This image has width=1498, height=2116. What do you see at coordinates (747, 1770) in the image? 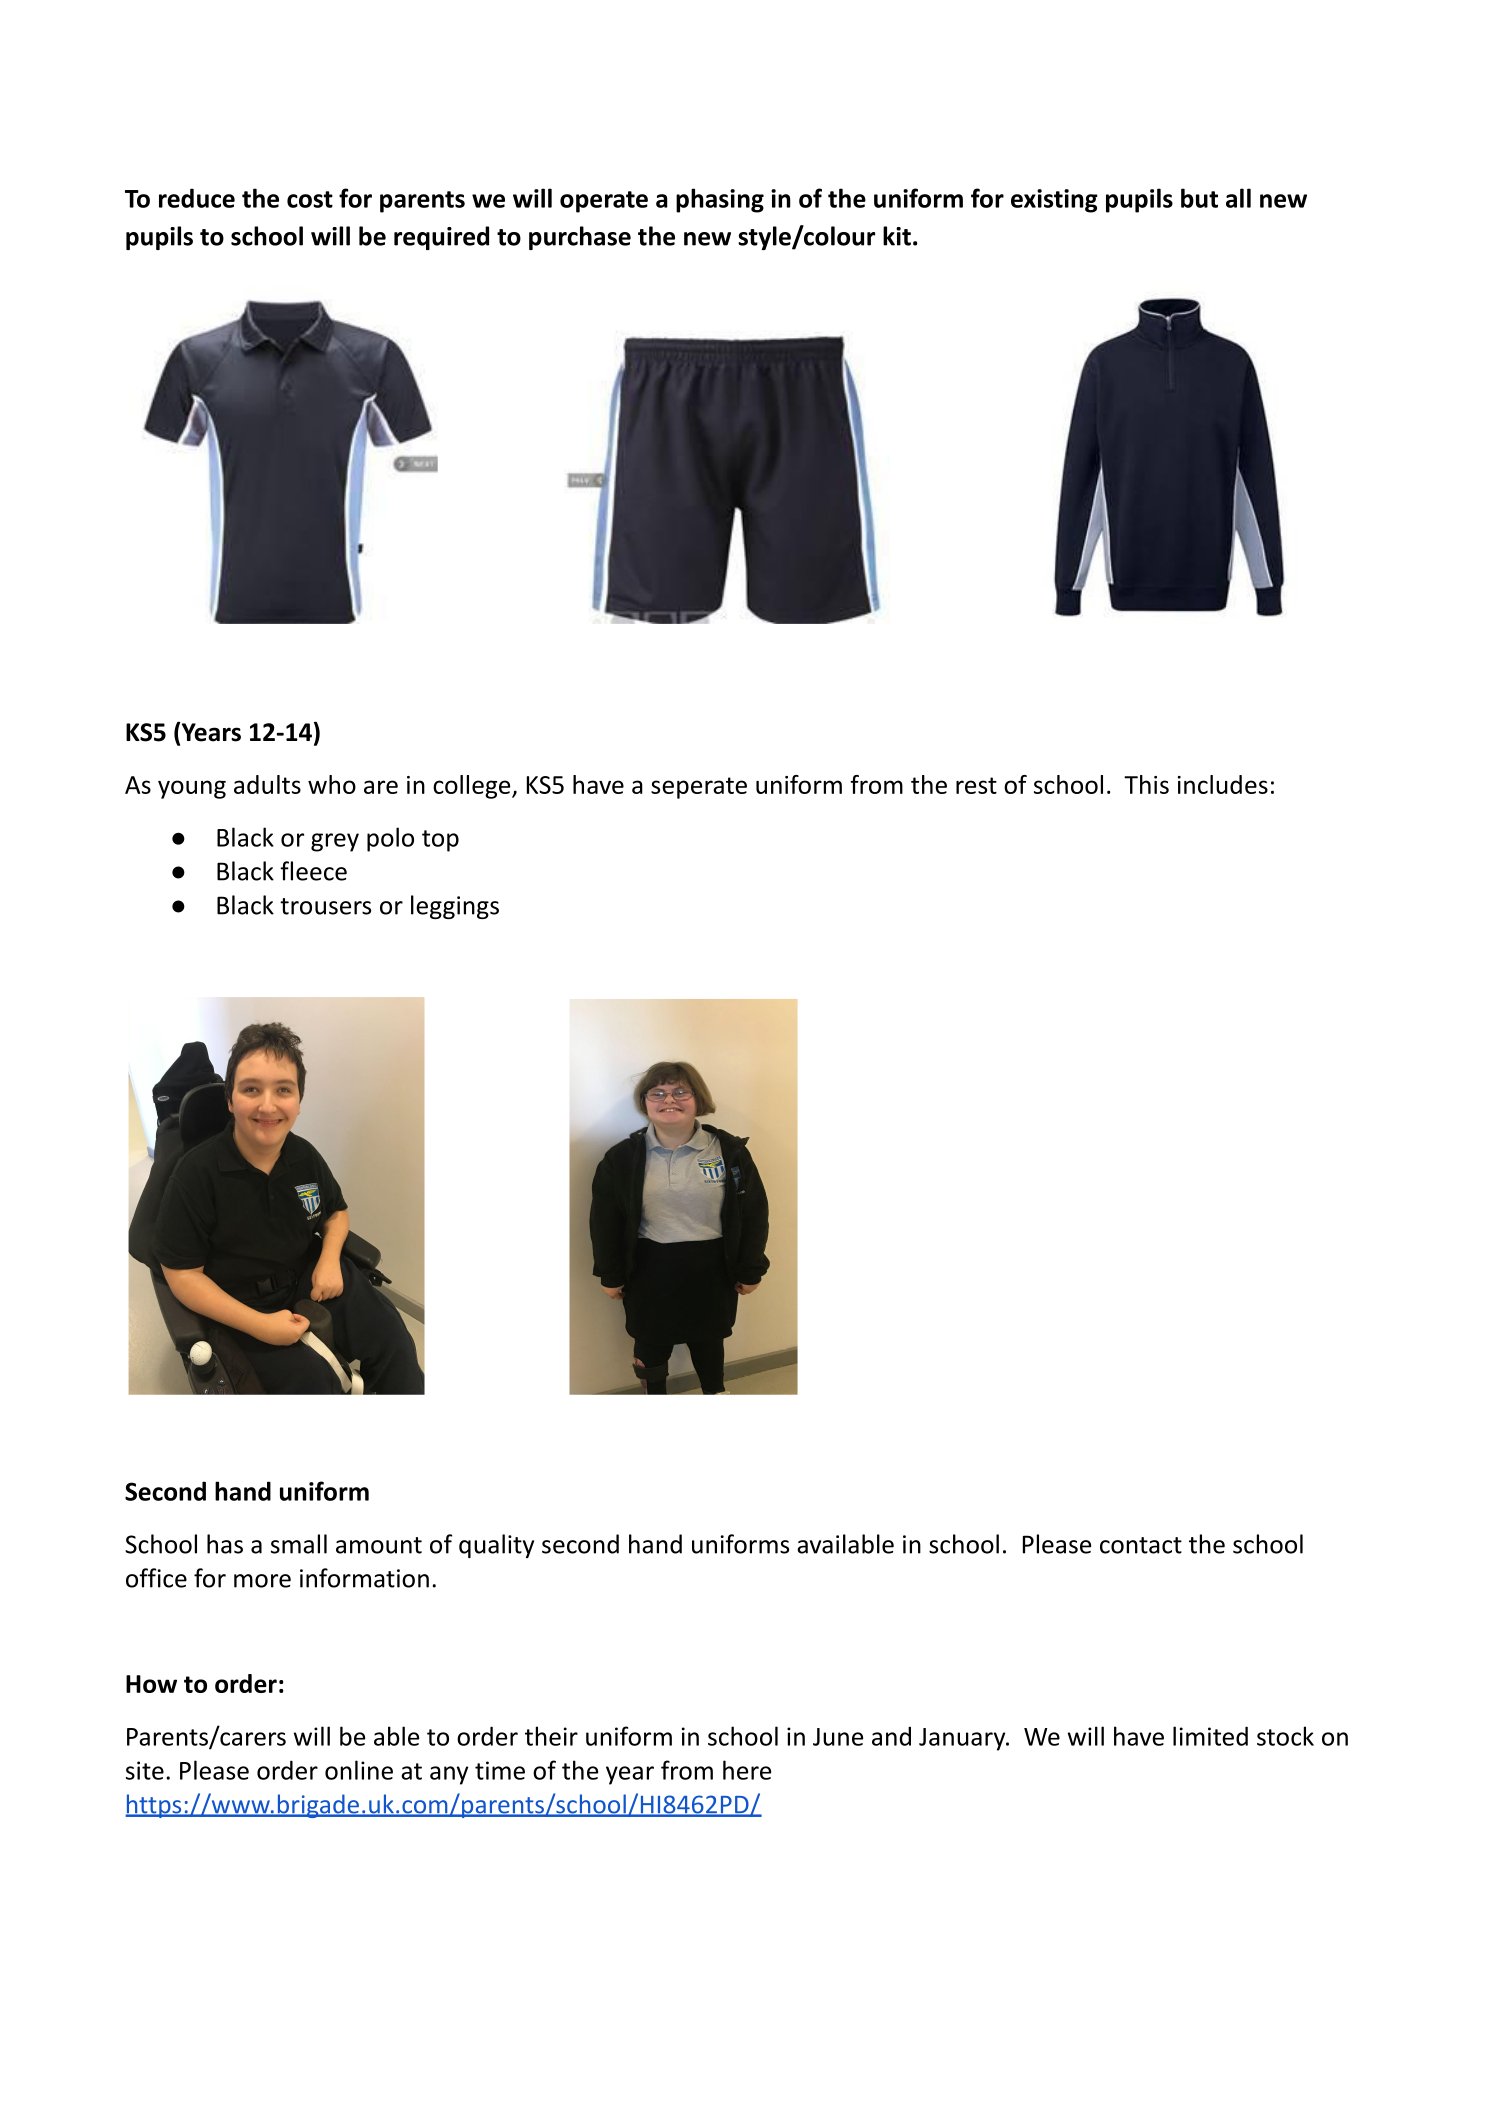
I see `here` at bounding box center [747, 1770].
